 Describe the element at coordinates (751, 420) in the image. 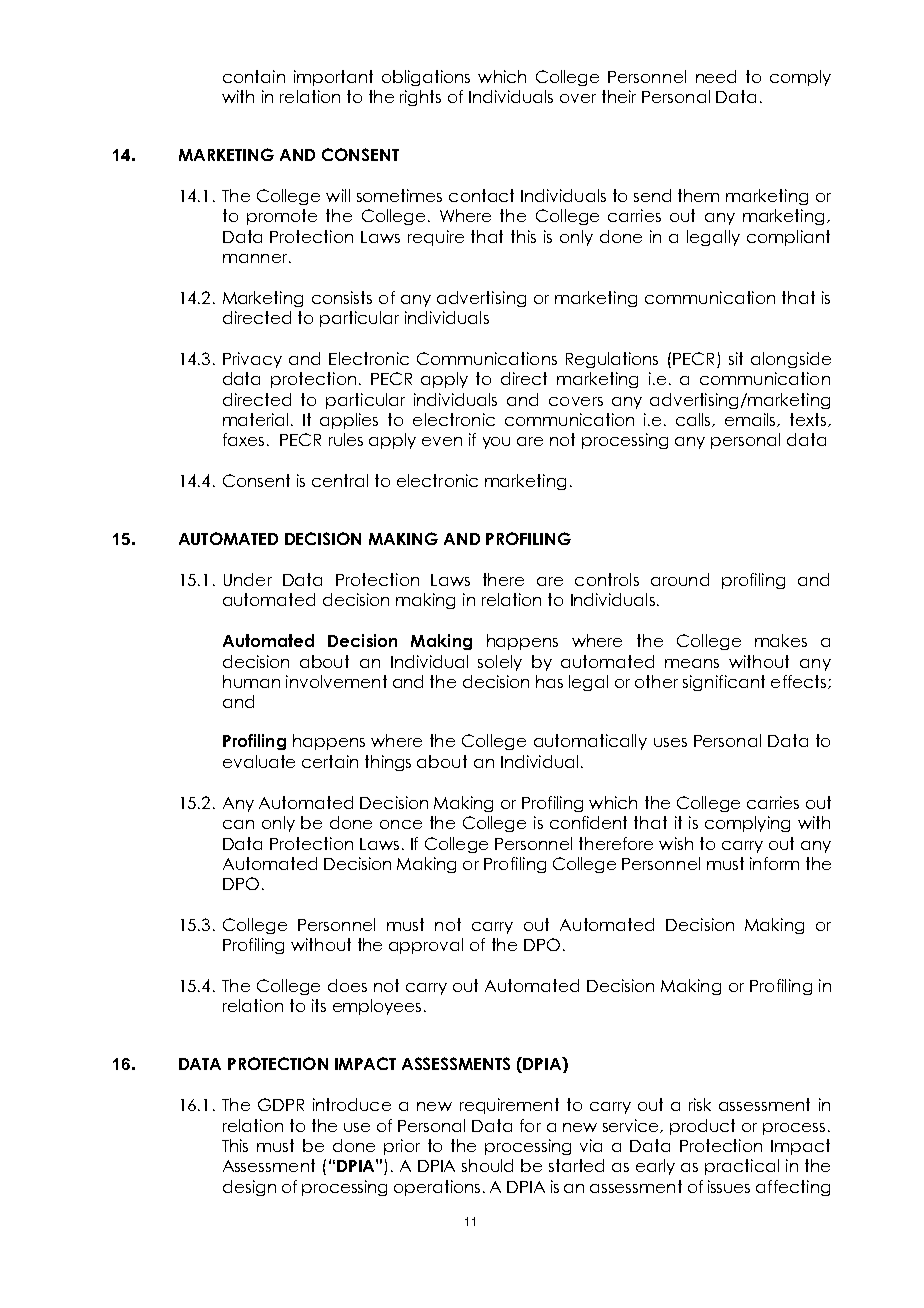

I see `emails` at that location.
